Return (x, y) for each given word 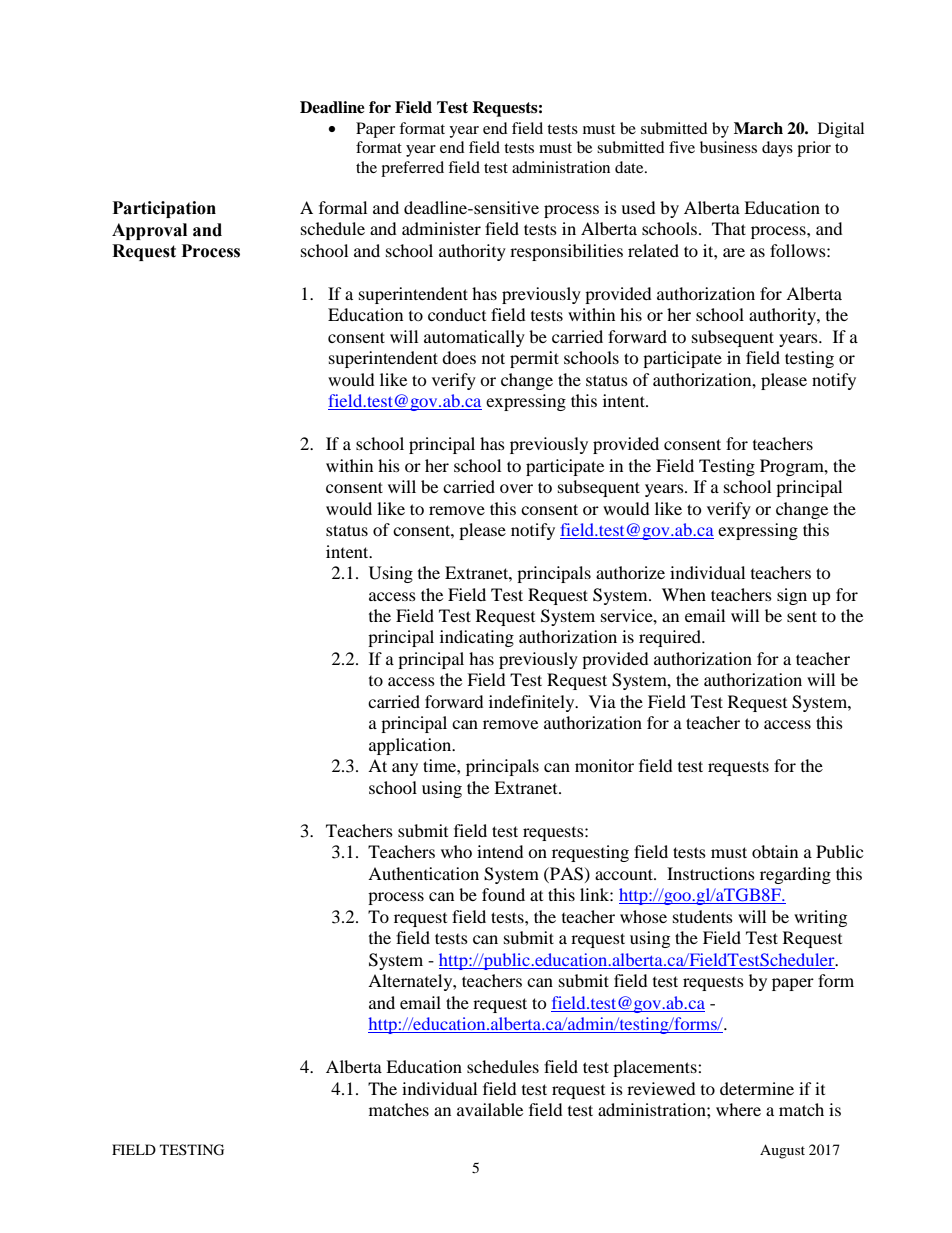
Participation (164, 209)
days (777, 149)
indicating (477, 638)
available (490, 1109)
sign (792, 596)
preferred (412, 169)
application (411, 746)
